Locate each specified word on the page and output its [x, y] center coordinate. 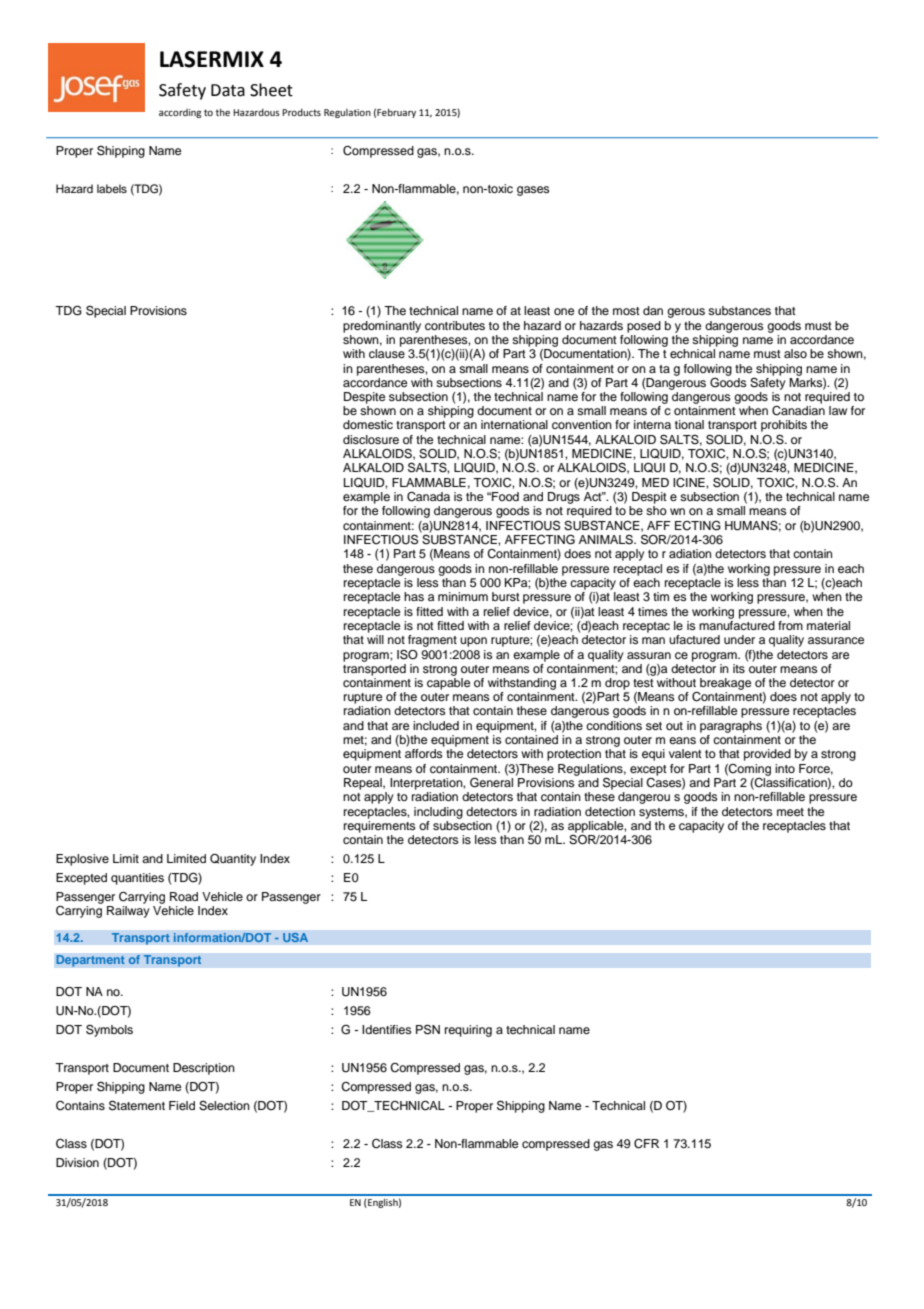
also [795, 353]
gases [533, 191]
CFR [646, 1144]
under [739, 639]
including [438, 813]
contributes [455, 325]
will [375, 639]
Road [184, 896]
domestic [368, 424]
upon [473, 642]
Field [182, 1105]
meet [790, 812]
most [626, 311]
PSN [428, 1029]
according [180, 113]
